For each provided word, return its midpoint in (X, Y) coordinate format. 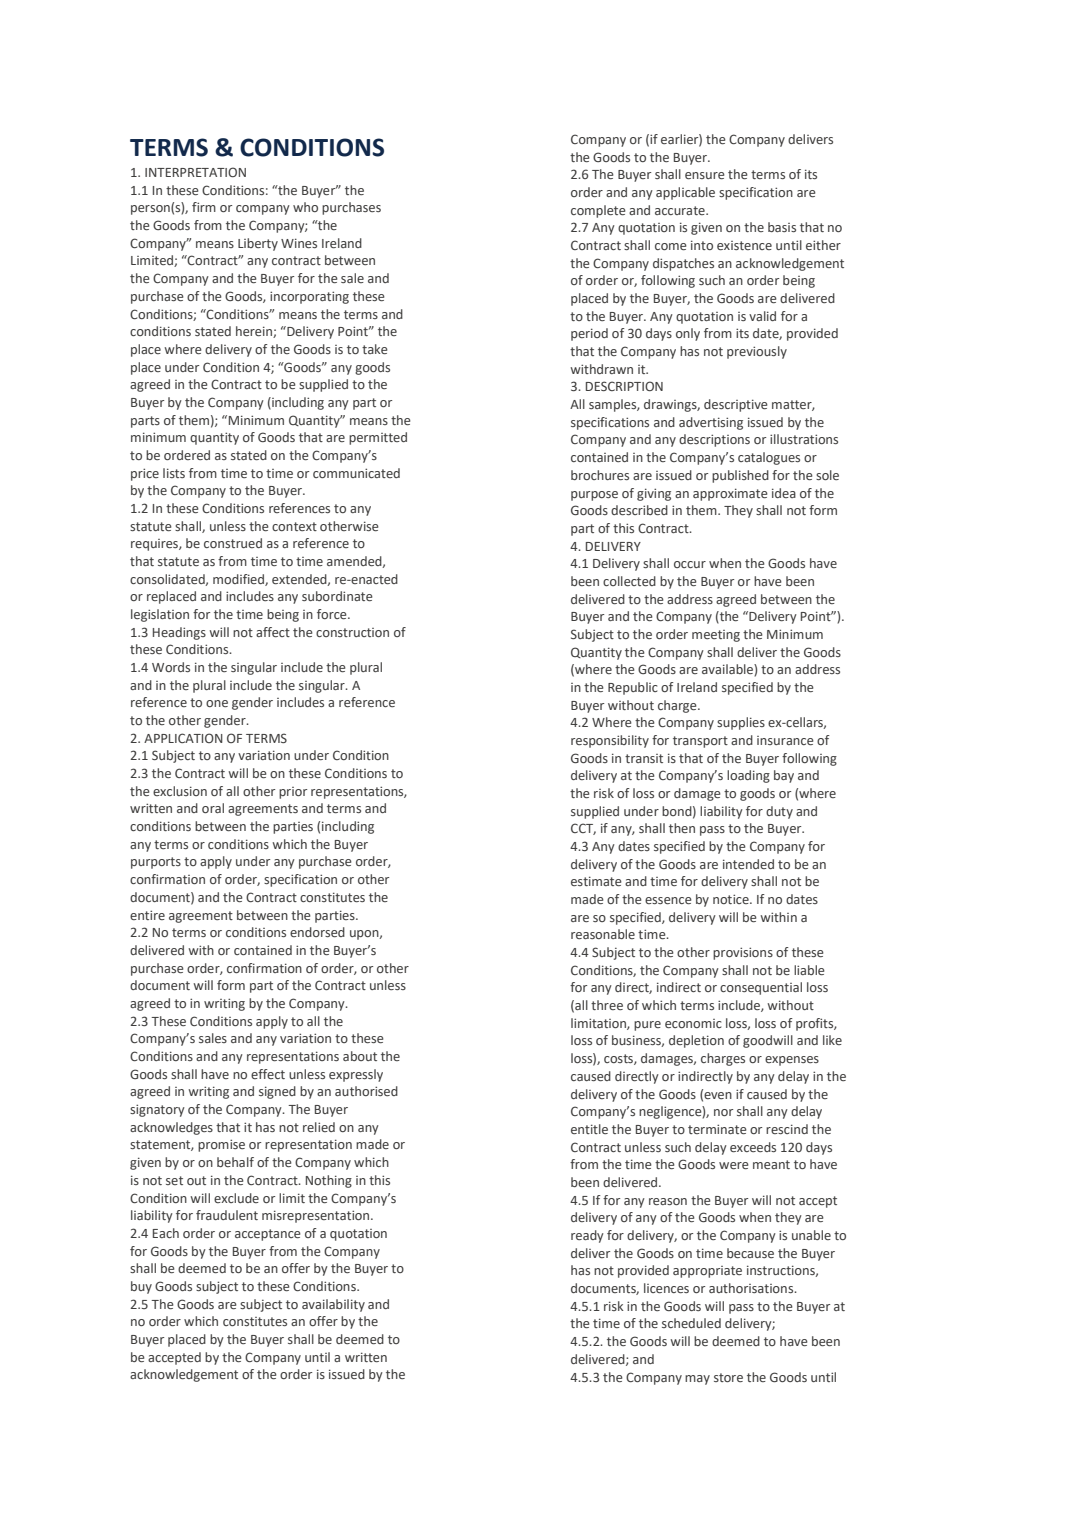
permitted (378, 438)
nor (723, 1112)
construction (352, 632)
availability (333, 1305)
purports (156, 863)
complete (598, 211)
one (217, 703)
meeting (716, 636)
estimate (596, 881)
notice (732, 899)
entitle (589, 1129)
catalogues (769, 458)
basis (782, 227)
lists (174, 473)
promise (221, 1145)
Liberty (258, 244)
